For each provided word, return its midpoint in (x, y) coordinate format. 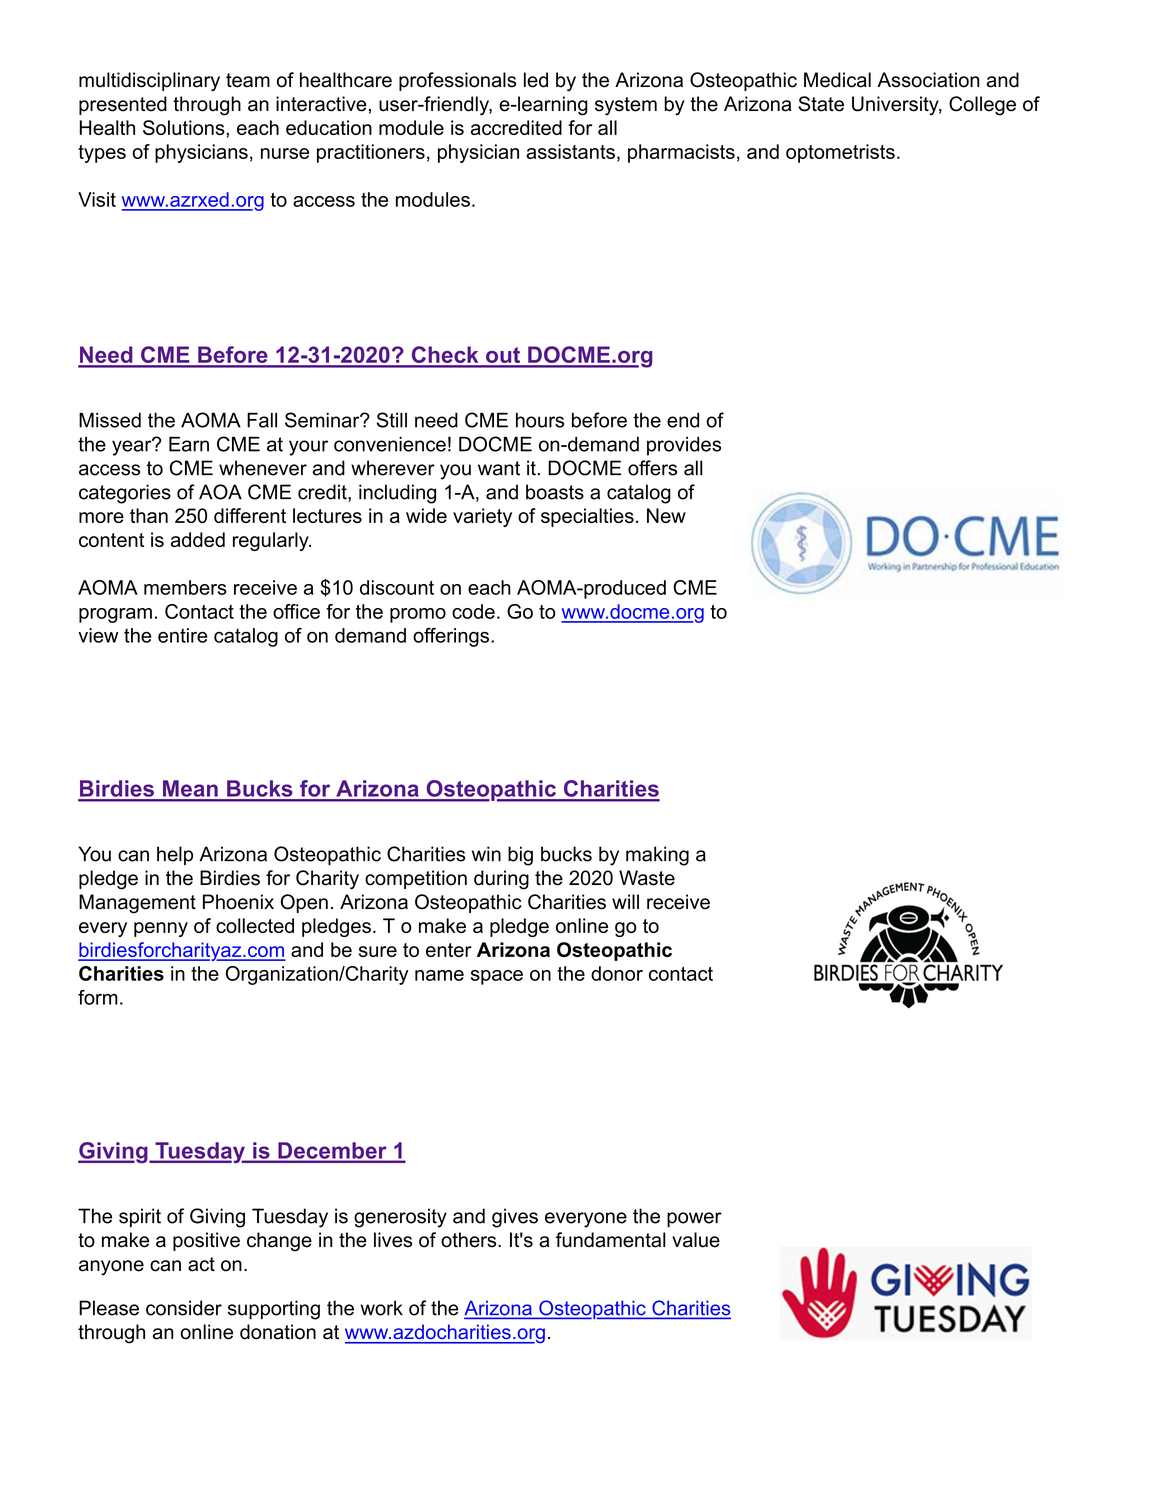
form (98, 997)
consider (184, 1308)
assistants (570, 151)
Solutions (185, 127)
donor (617, 973)
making (657, 856)
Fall (262, 420)
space (497, 977)
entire (183, 635)
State (821, 104)
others (470, 1240)
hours (540, 420)
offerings (452, 637)
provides (684, 446)
